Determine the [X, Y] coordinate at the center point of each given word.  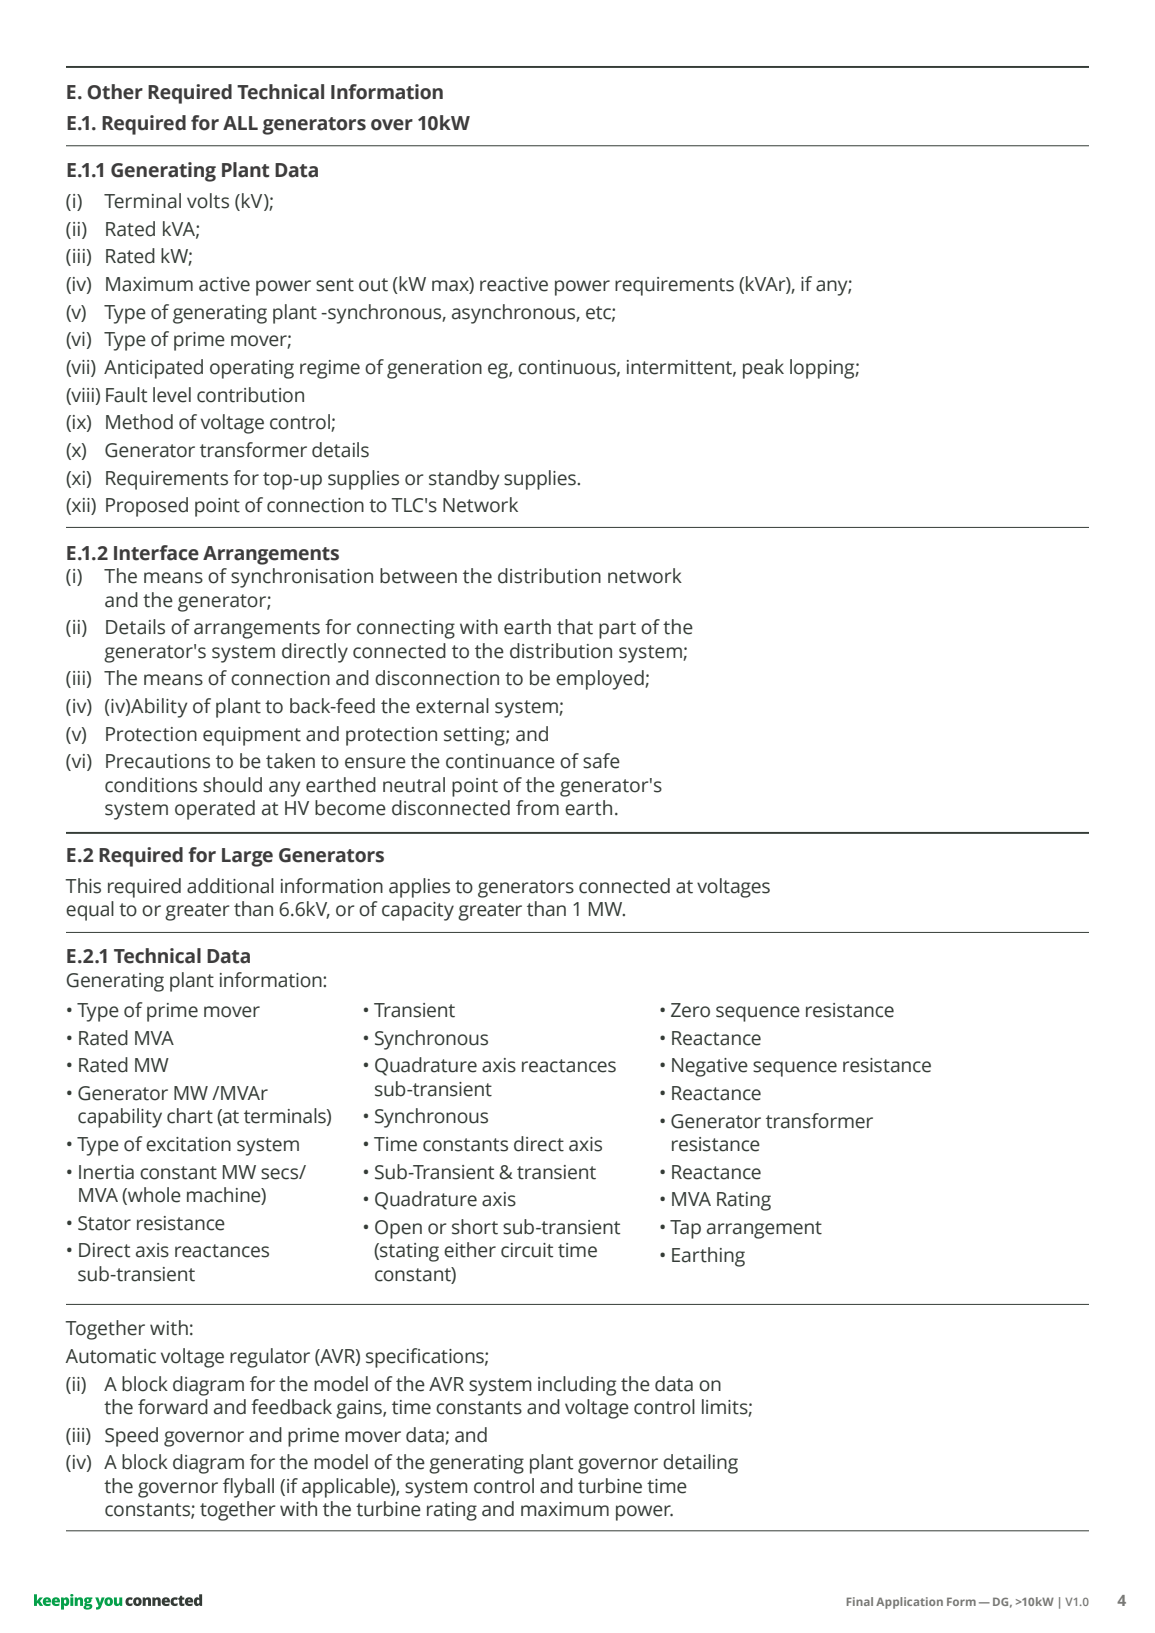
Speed [131, 1437]
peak [763, 369]
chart [190, 1116]
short [475, 1227]
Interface [156, 553]
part [617, 630]
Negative [710, 1067]
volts [208, 201]
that [575, 627]
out [373, 285]
